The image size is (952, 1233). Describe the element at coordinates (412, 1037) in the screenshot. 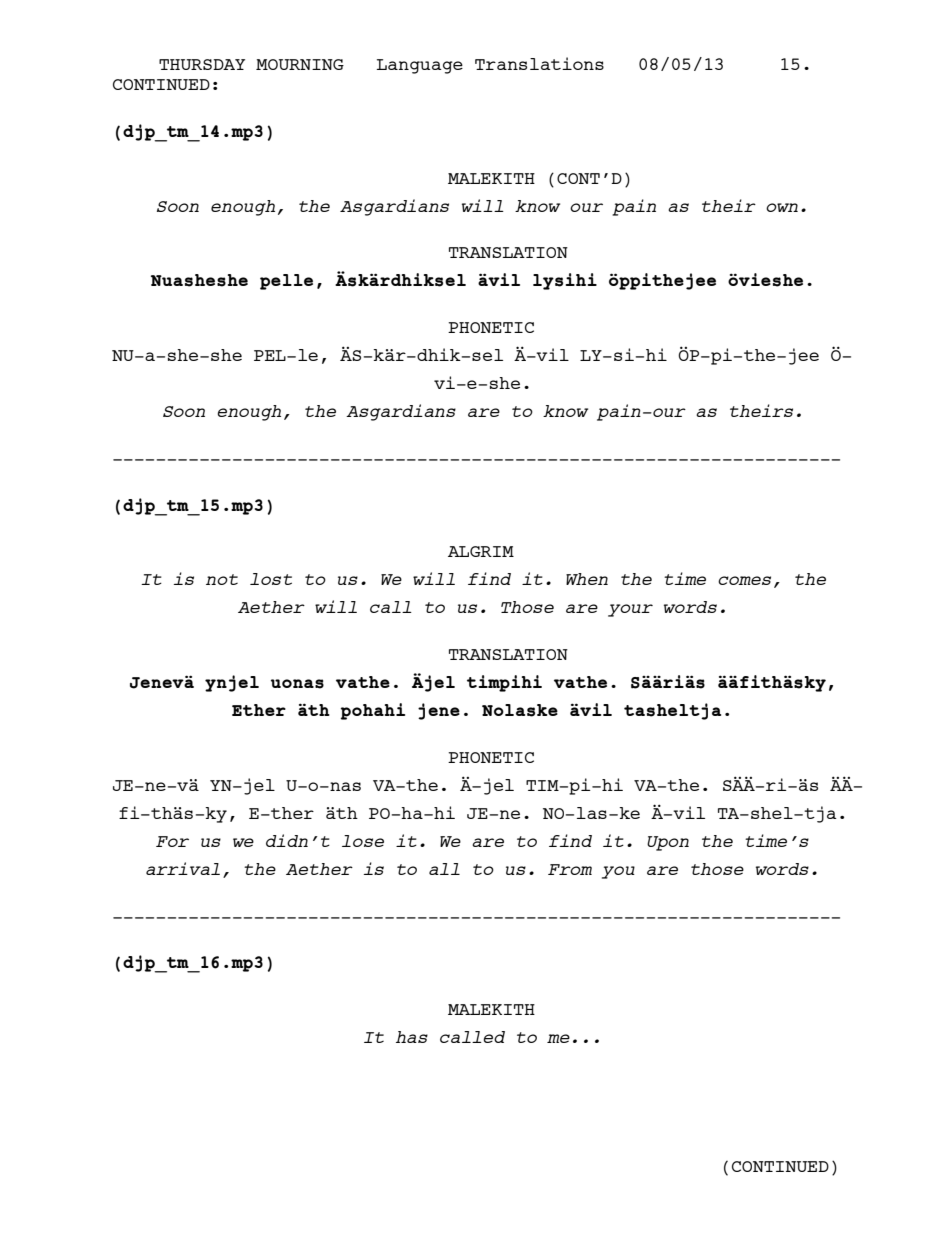

I see `has` at that location.
